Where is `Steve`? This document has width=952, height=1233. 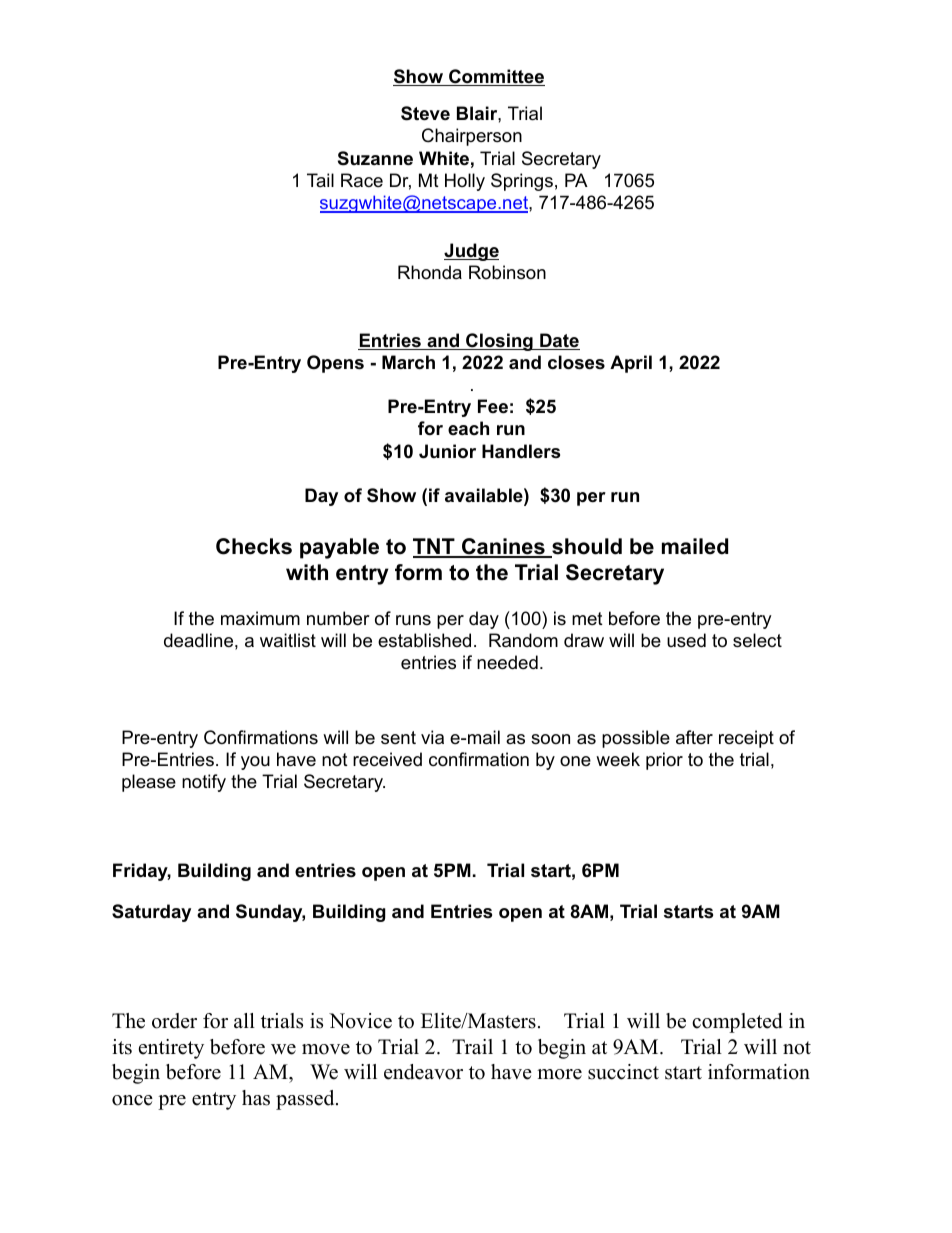 Steve is located at coordinates (425, 113).
